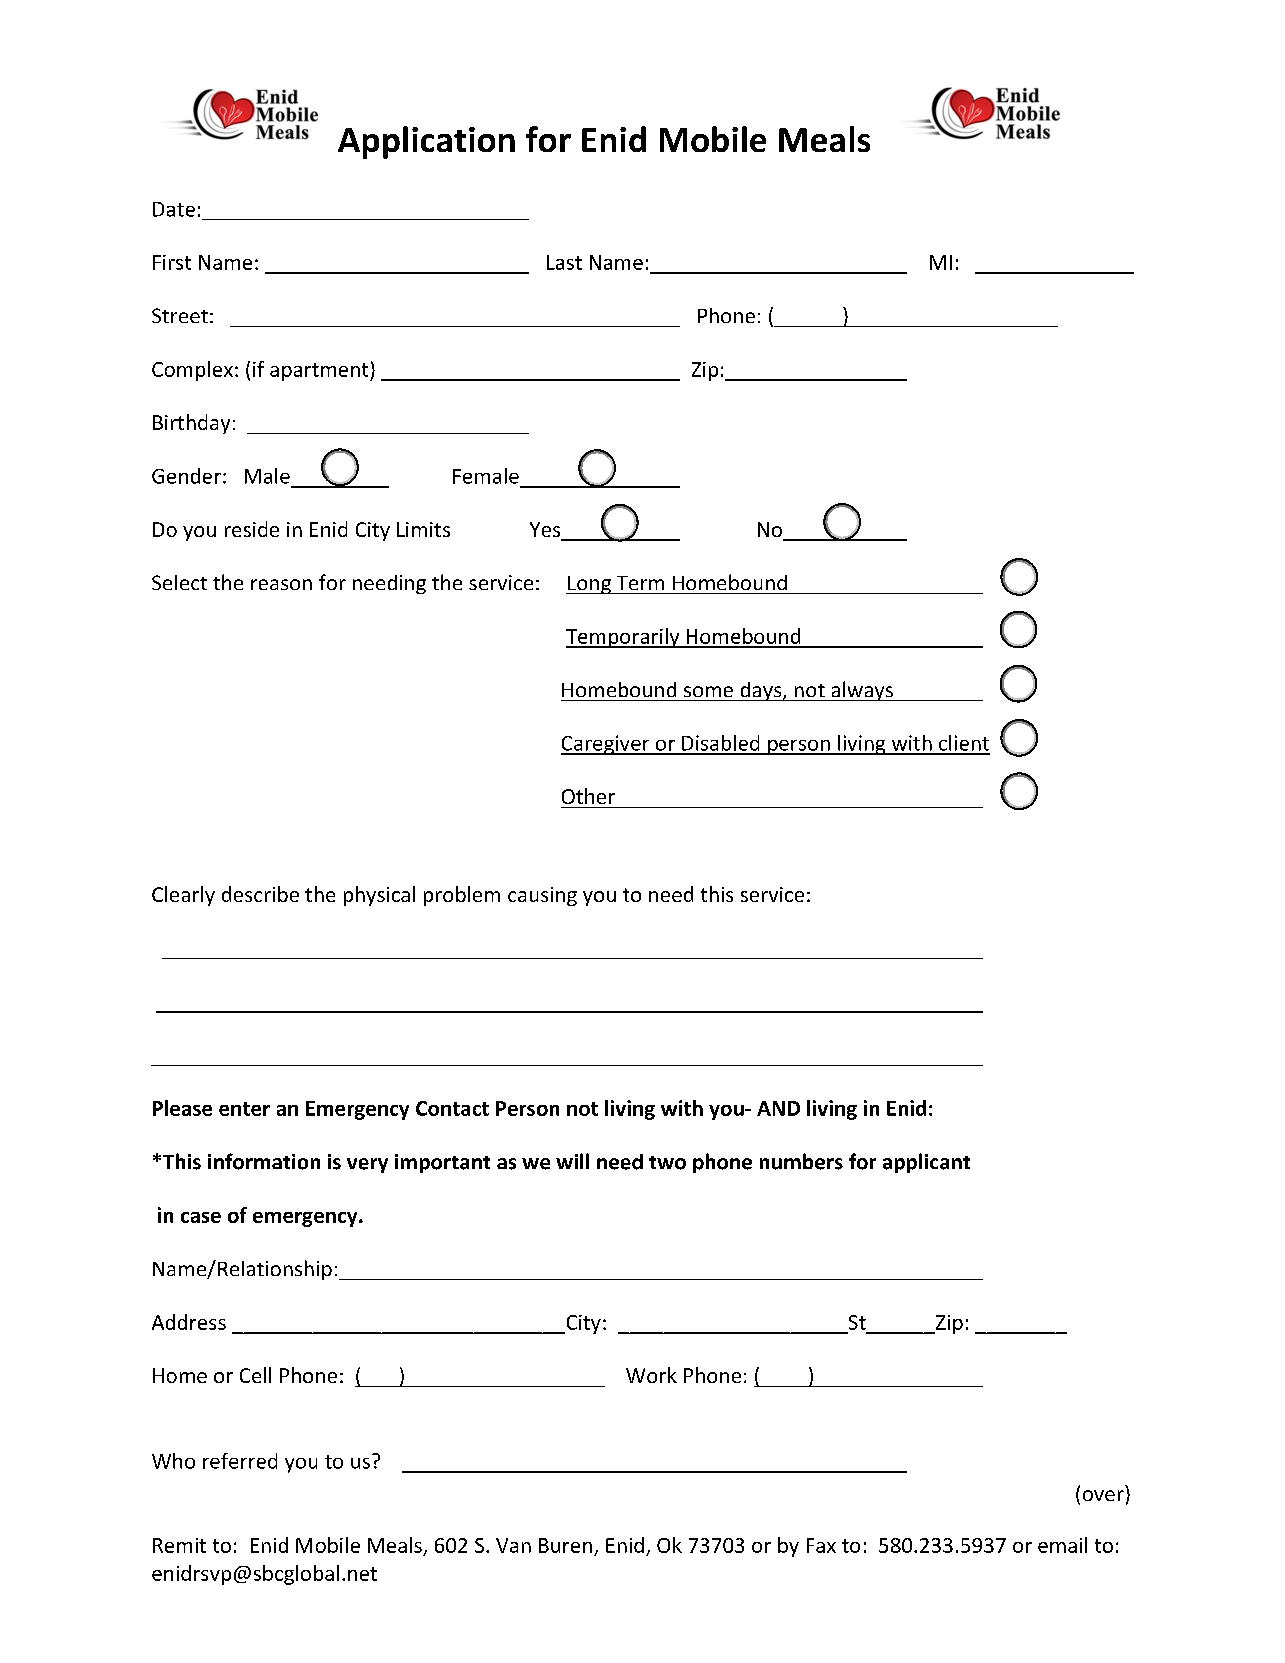 The width and height of the document is (1285, 1663). Describe the element at coordinates (588, 796) in the document. I see `Other` at that location.
